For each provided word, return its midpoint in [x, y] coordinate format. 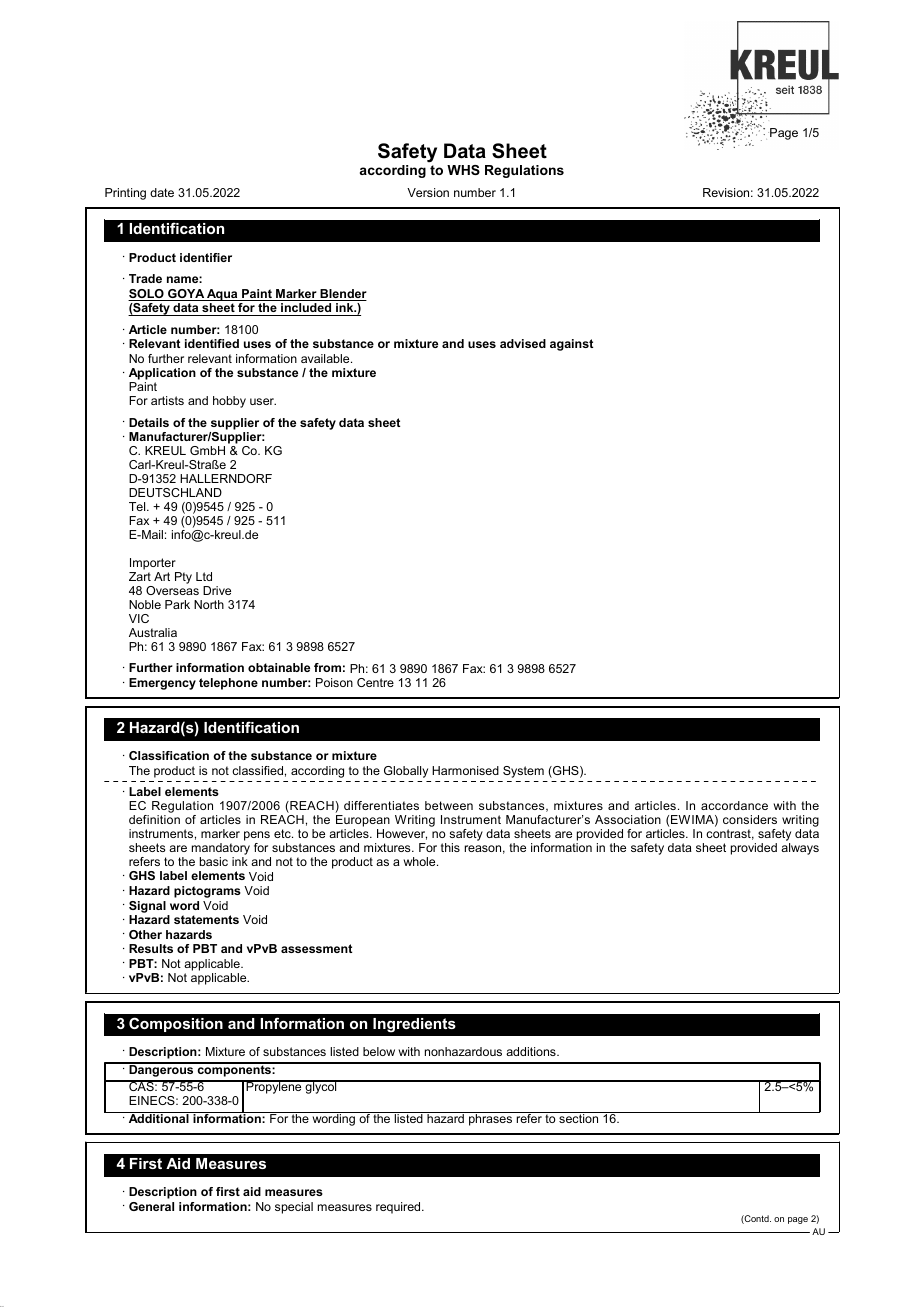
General [151, 1206]
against [571, 345]
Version [428, 192]
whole [421, 861]
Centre [375, 682]
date [162, 192]
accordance [734, 805]
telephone [228, 684]
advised [523, 343]
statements [206, 919]
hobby [229, 402]
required [399, 1208]
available [326, 358]
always [800, 849]
